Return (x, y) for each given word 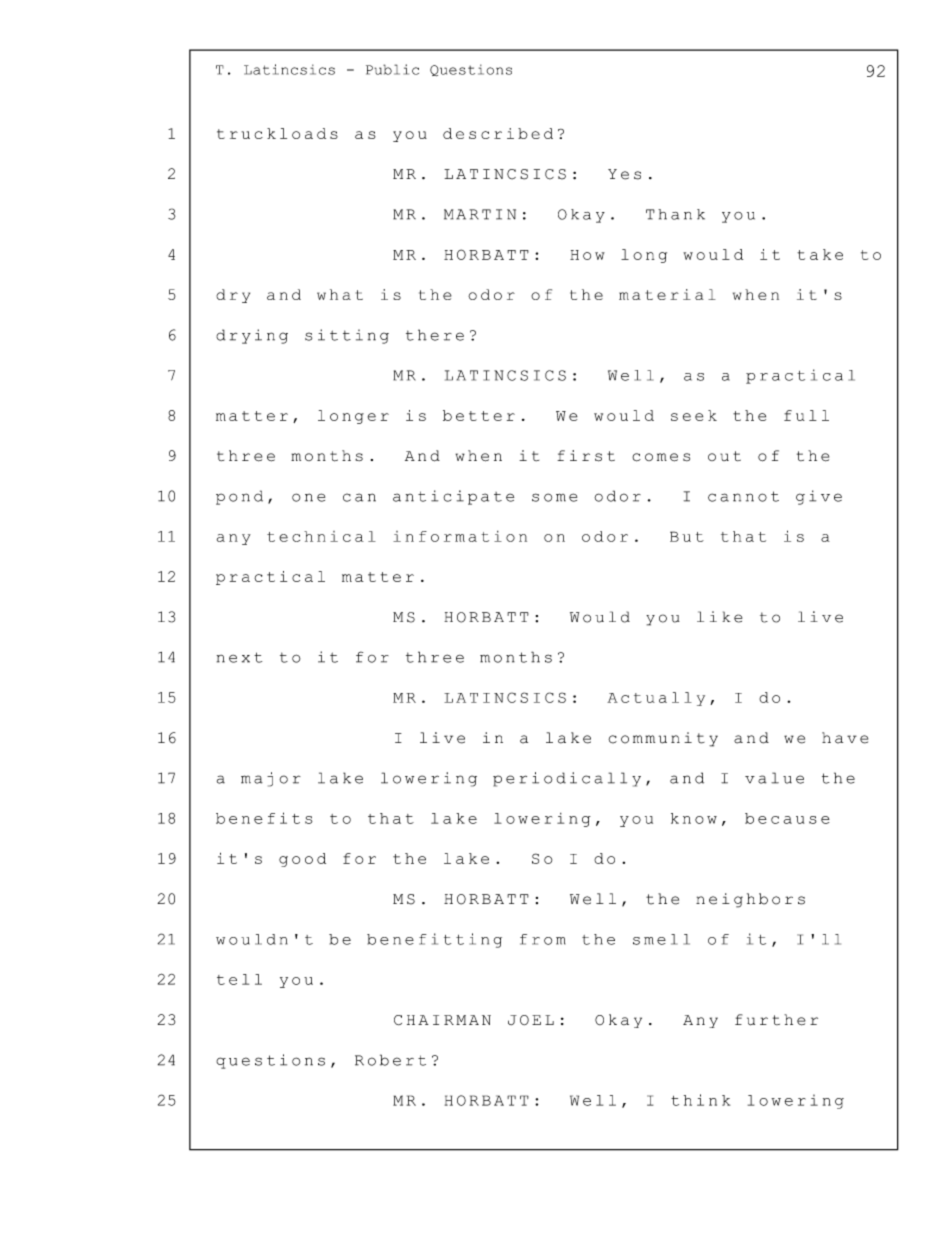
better (479, 415)
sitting (347, 336)
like (719, 617)
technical (321, 536)
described (498, 133)
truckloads (277, 133)
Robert (390, 1060)
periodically (567, 779)
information (460, 536)
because (787, 818)
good (302, 860)
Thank (675, 214)
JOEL (531, 1020)
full (806, 415)
